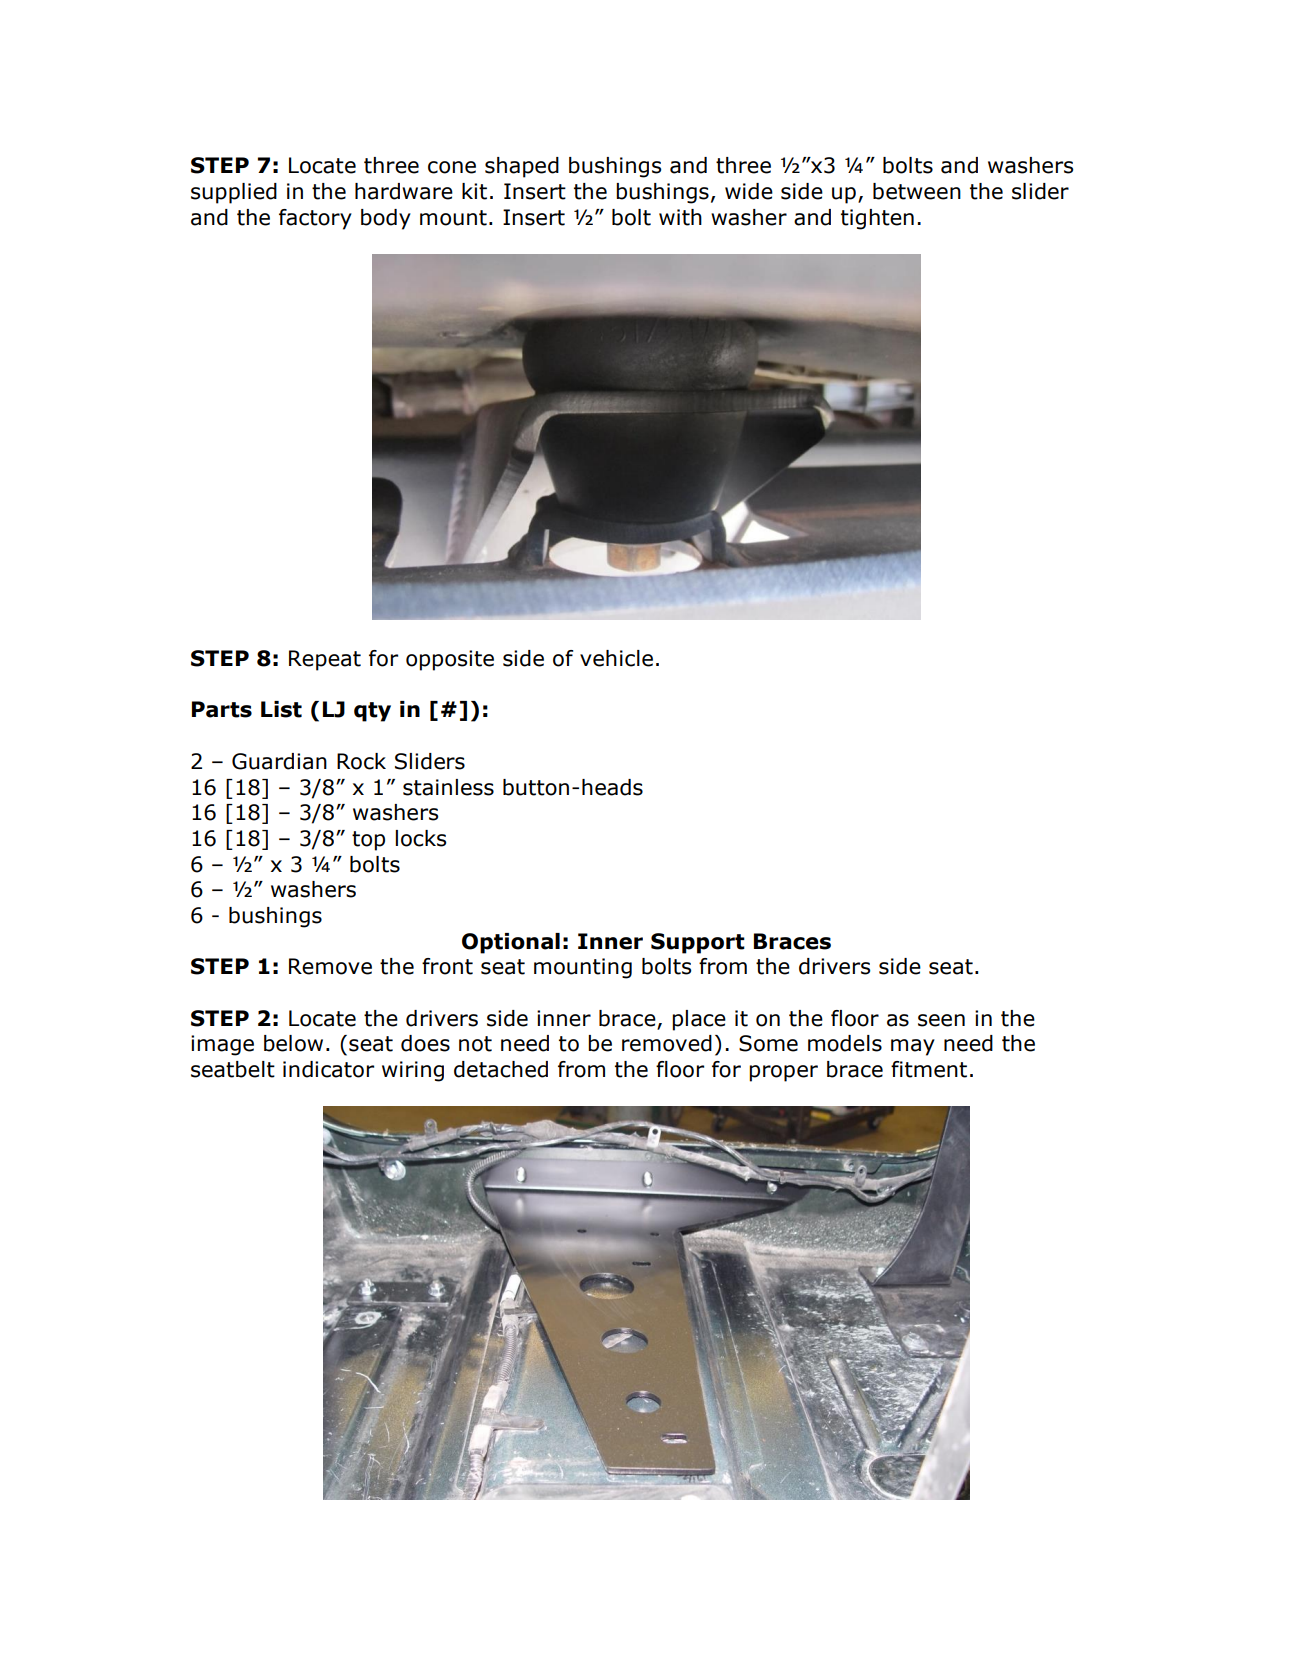  What do you see at coordinates (325, 660) in the screenshot?
I see `Repeat` at bounding box center [325, 660].
